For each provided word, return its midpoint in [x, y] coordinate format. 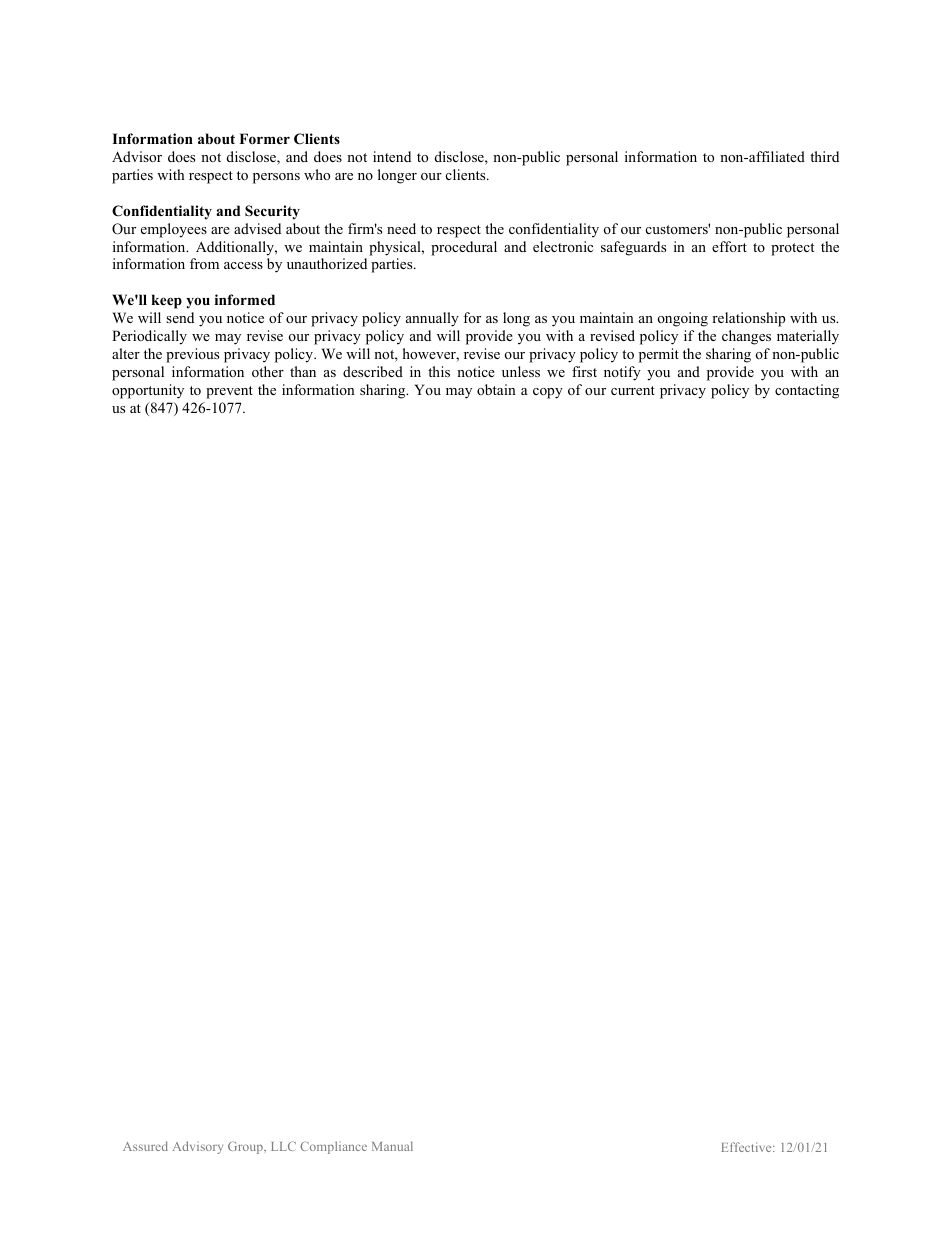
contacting [807, 391]
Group [246, 1147]
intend [392, 156]
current [633, 390]
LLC [283, 1146]
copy [548, 393]
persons [276, 178]
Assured [145, 1146]
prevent [229, 392]
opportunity [148, 391]
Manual [392, 1146]
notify [622, 373]
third [824, 156]
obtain [496, 389]
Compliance [333, 1147]
